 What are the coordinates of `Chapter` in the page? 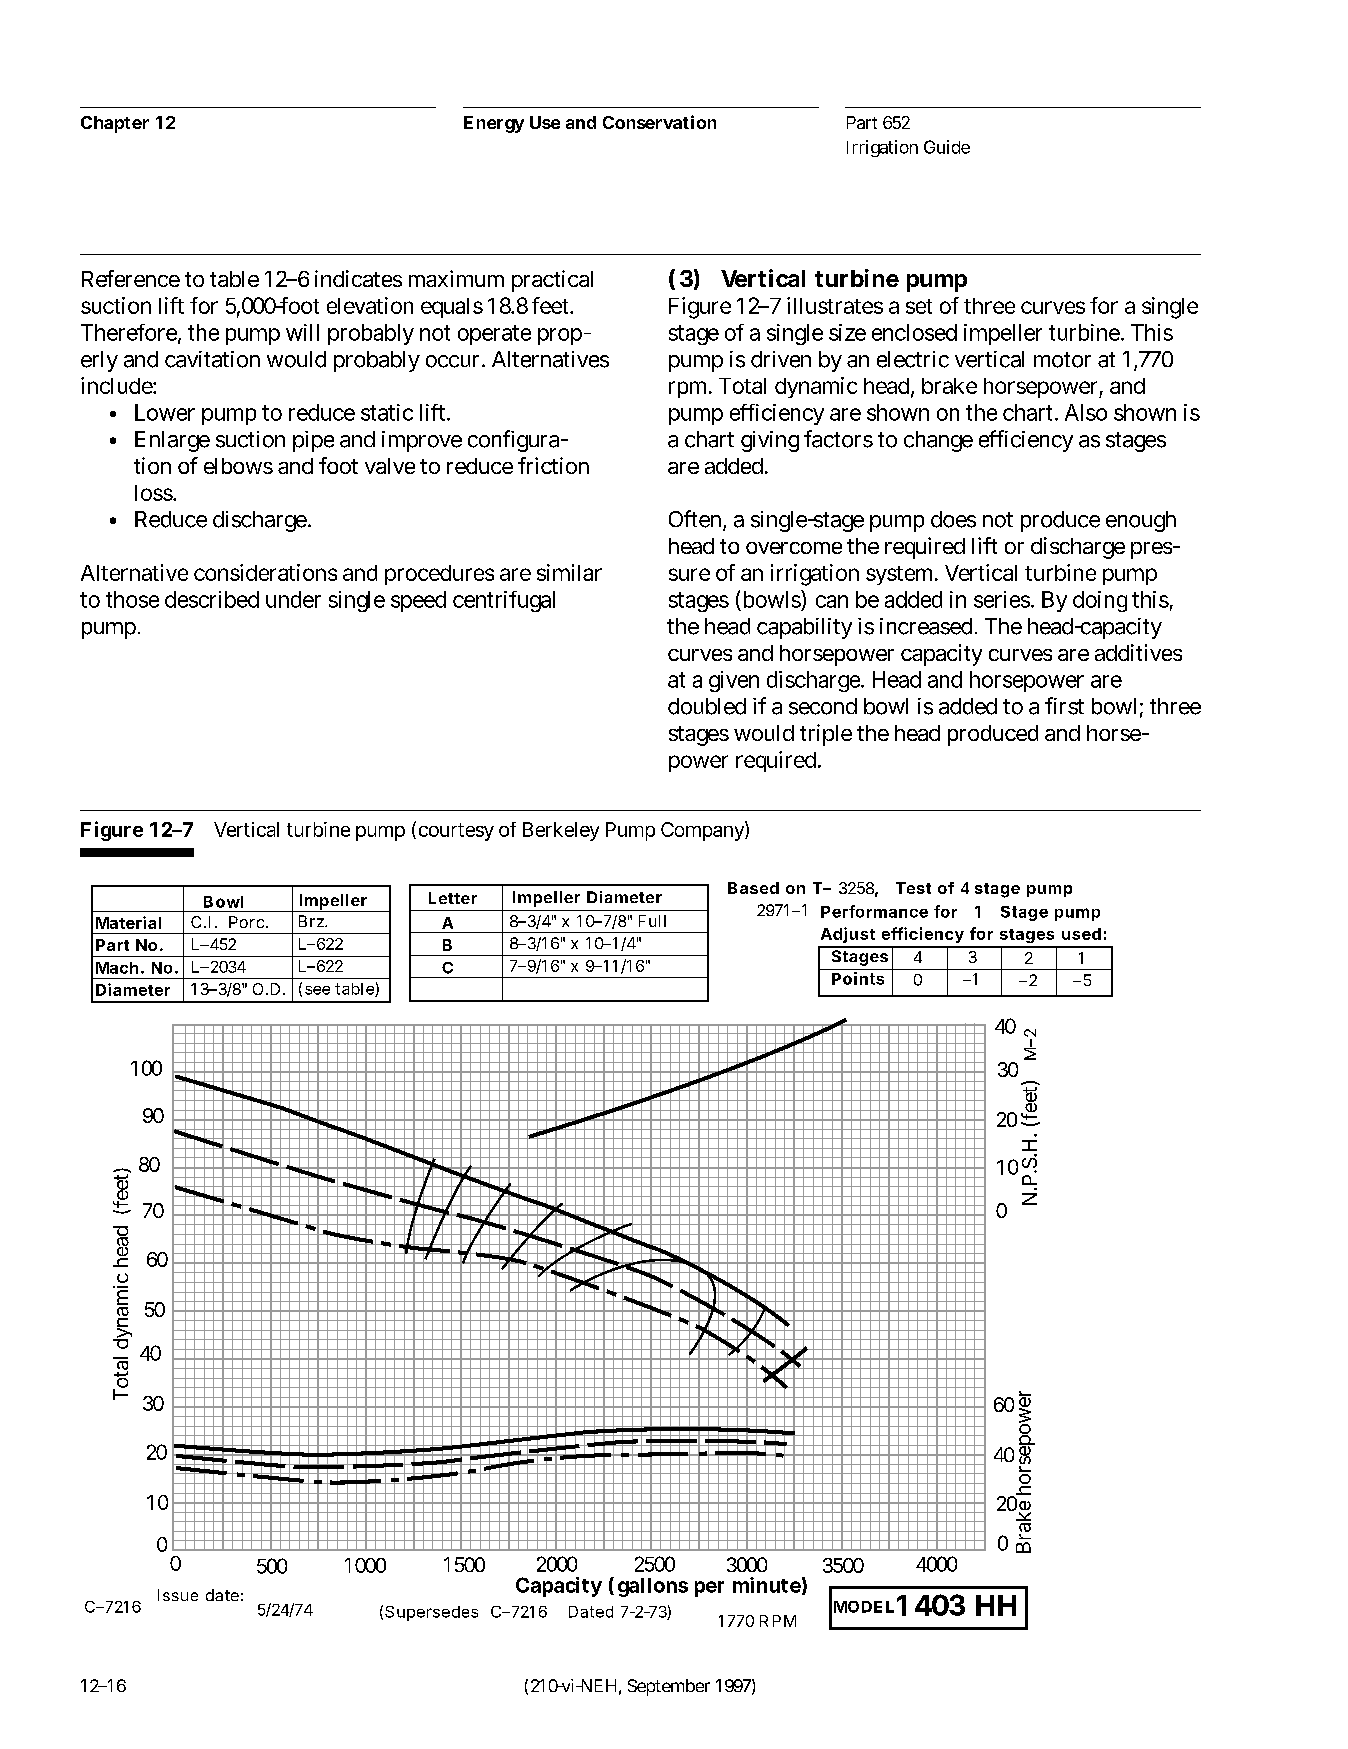 It's located at (115, 124).
